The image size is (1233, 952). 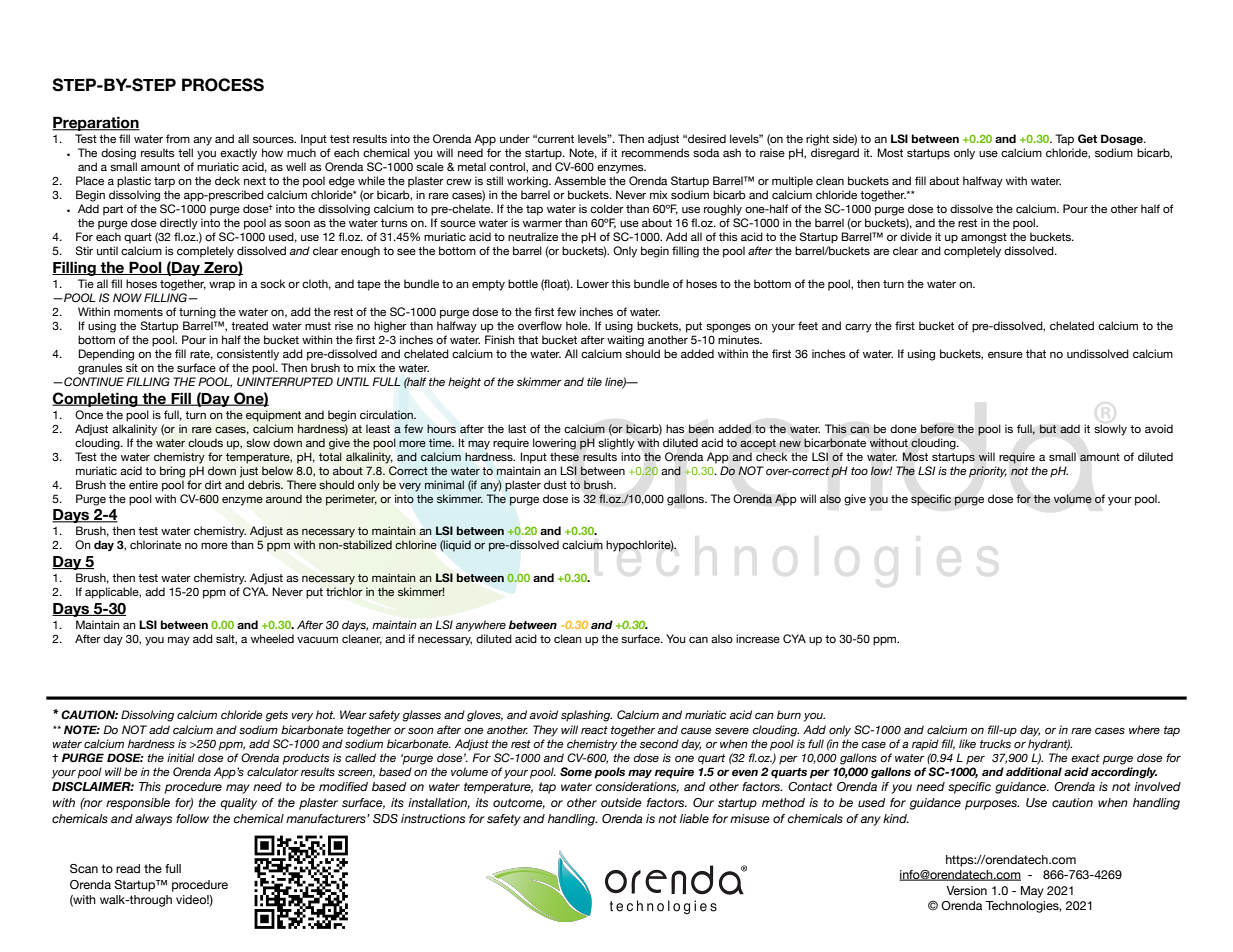 I want to click on Version, so click(x=966, y=890).
